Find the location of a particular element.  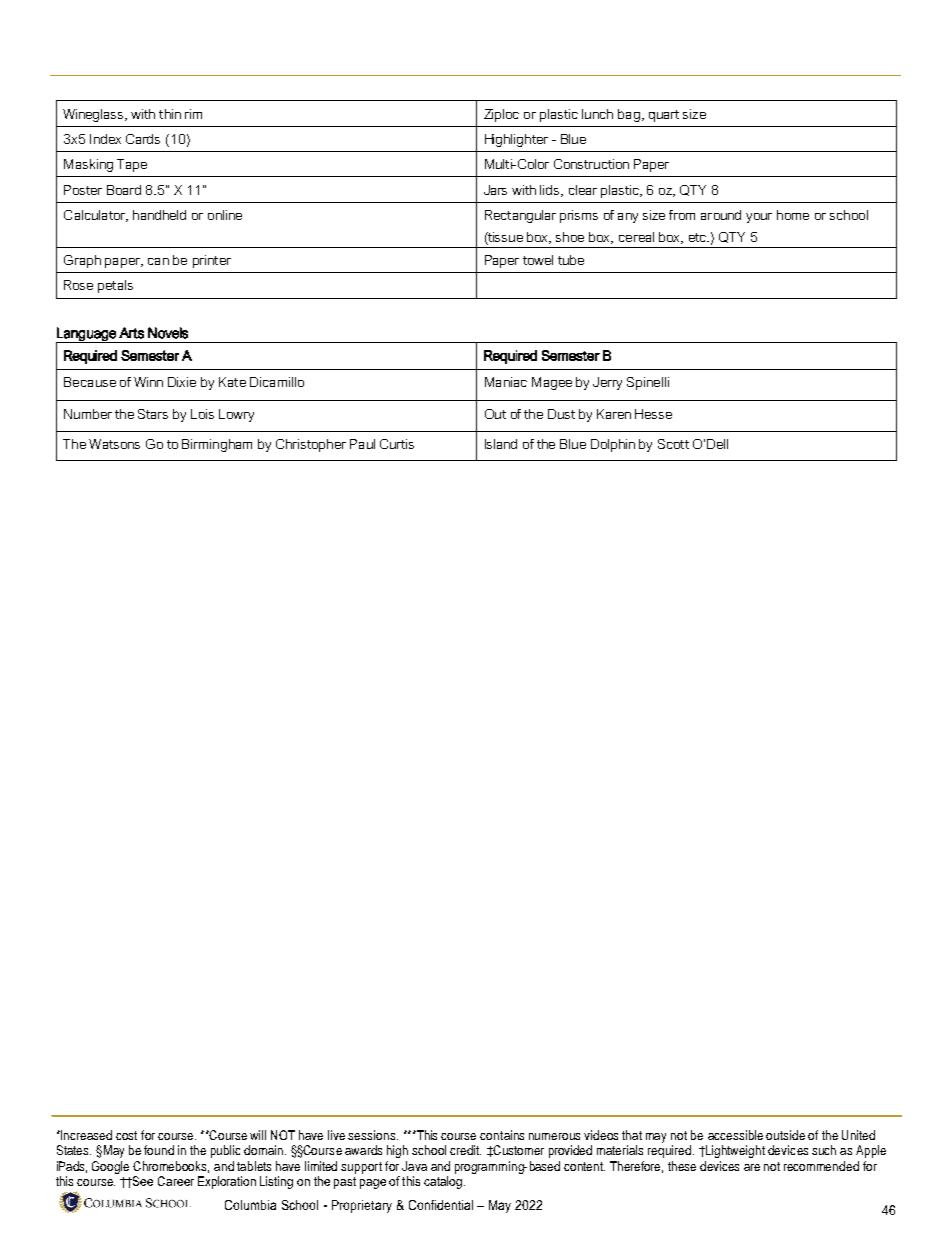

contains is located at coordinates (502, 1135).
